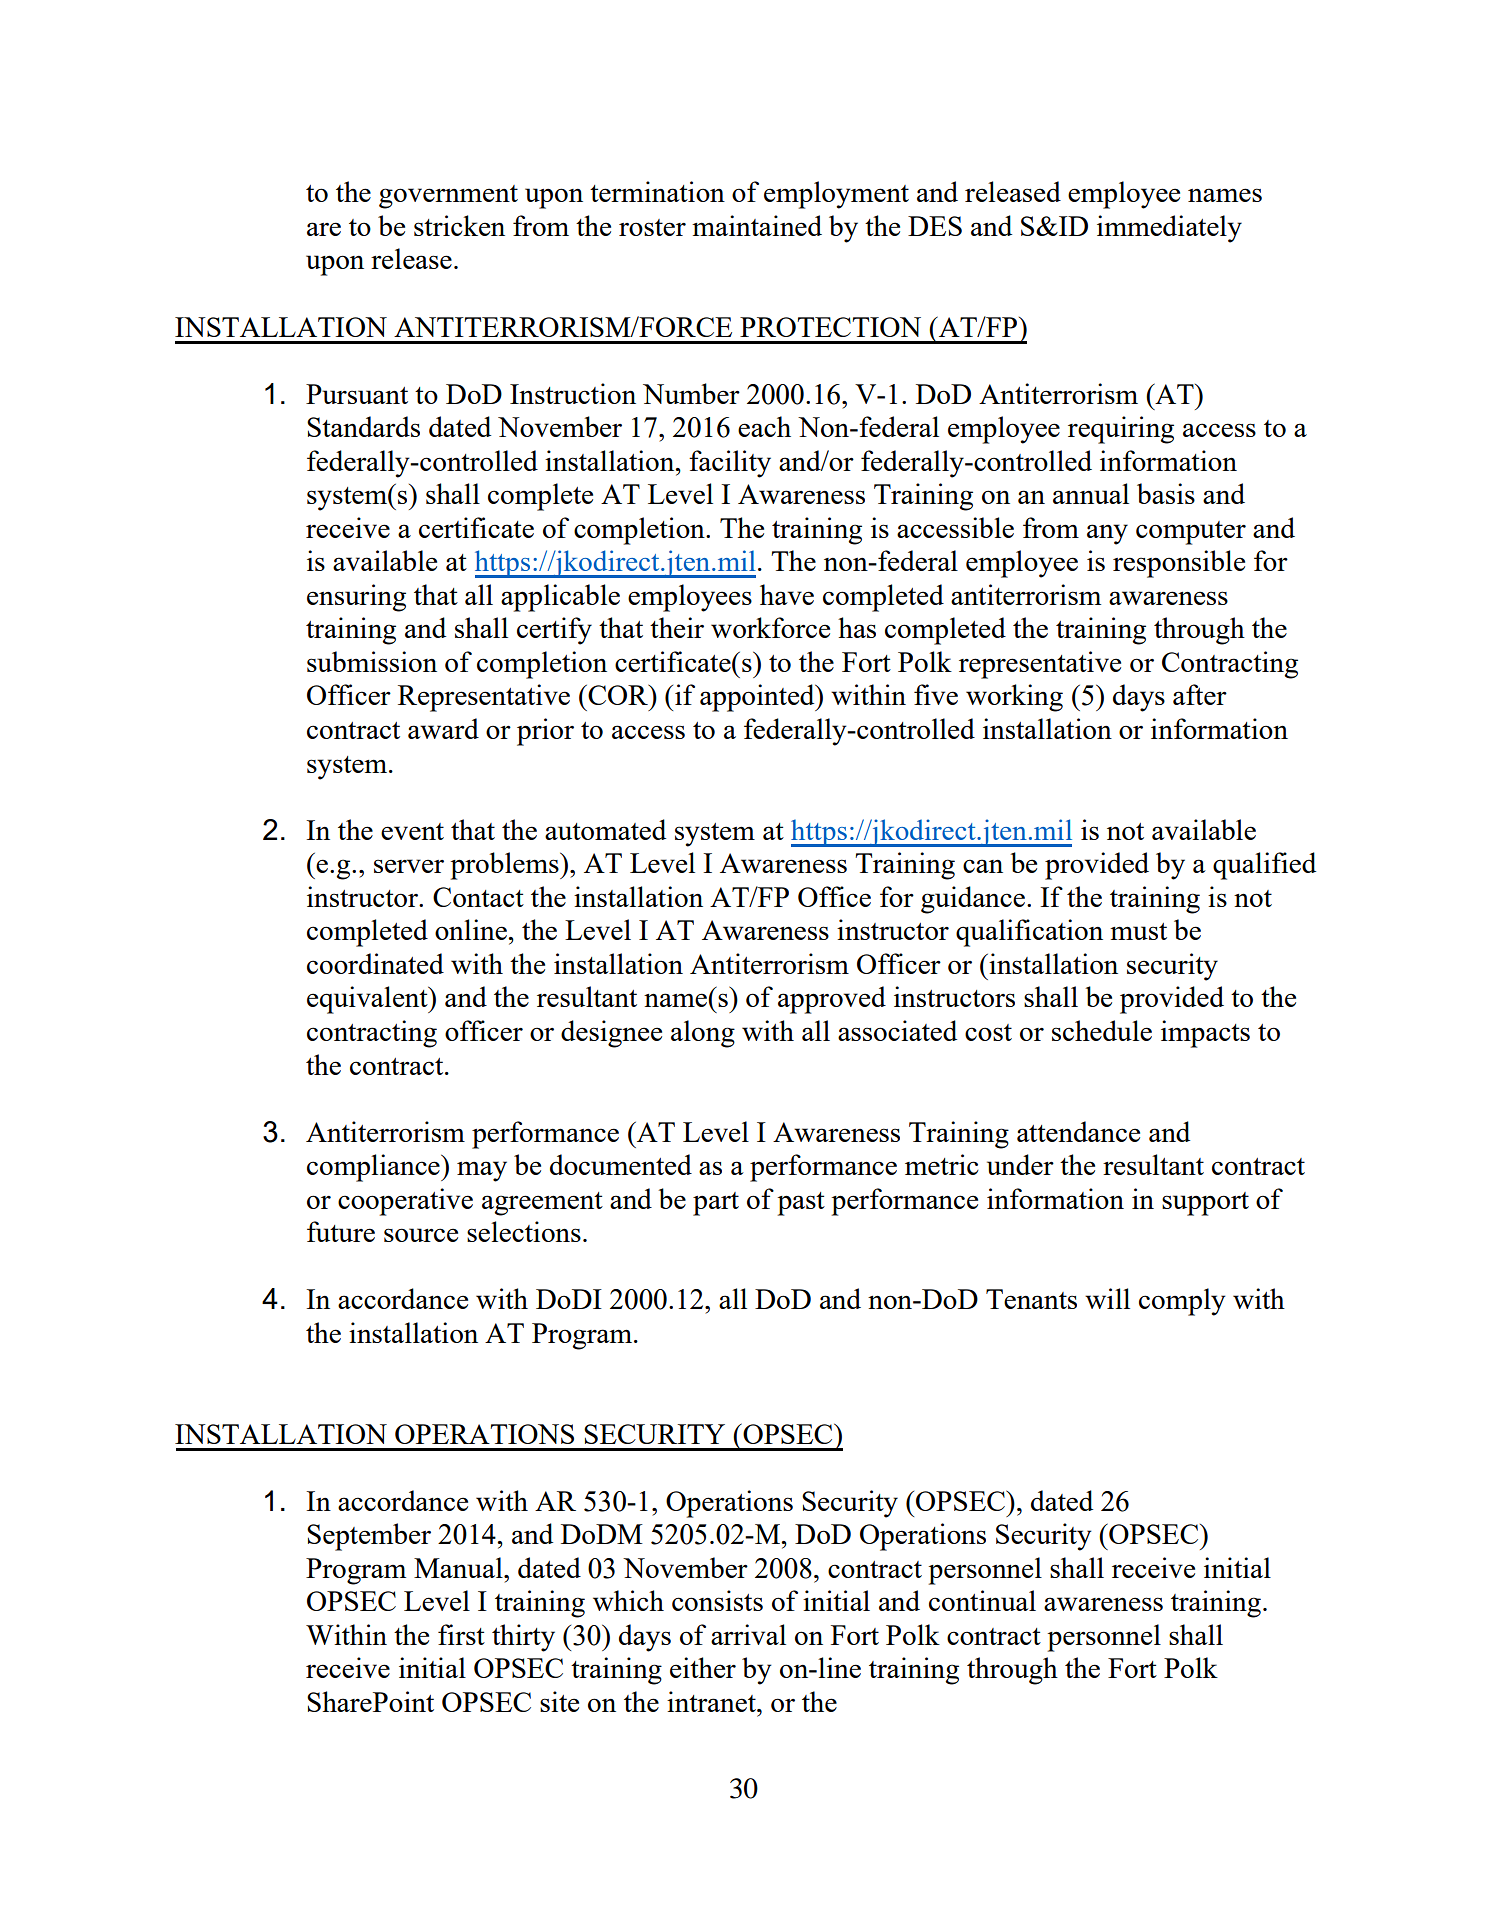 The width and height of the image is (1487, 1925). Describe the element at coordinates (1169, 229) in the image. I see `immediately` at that location.
